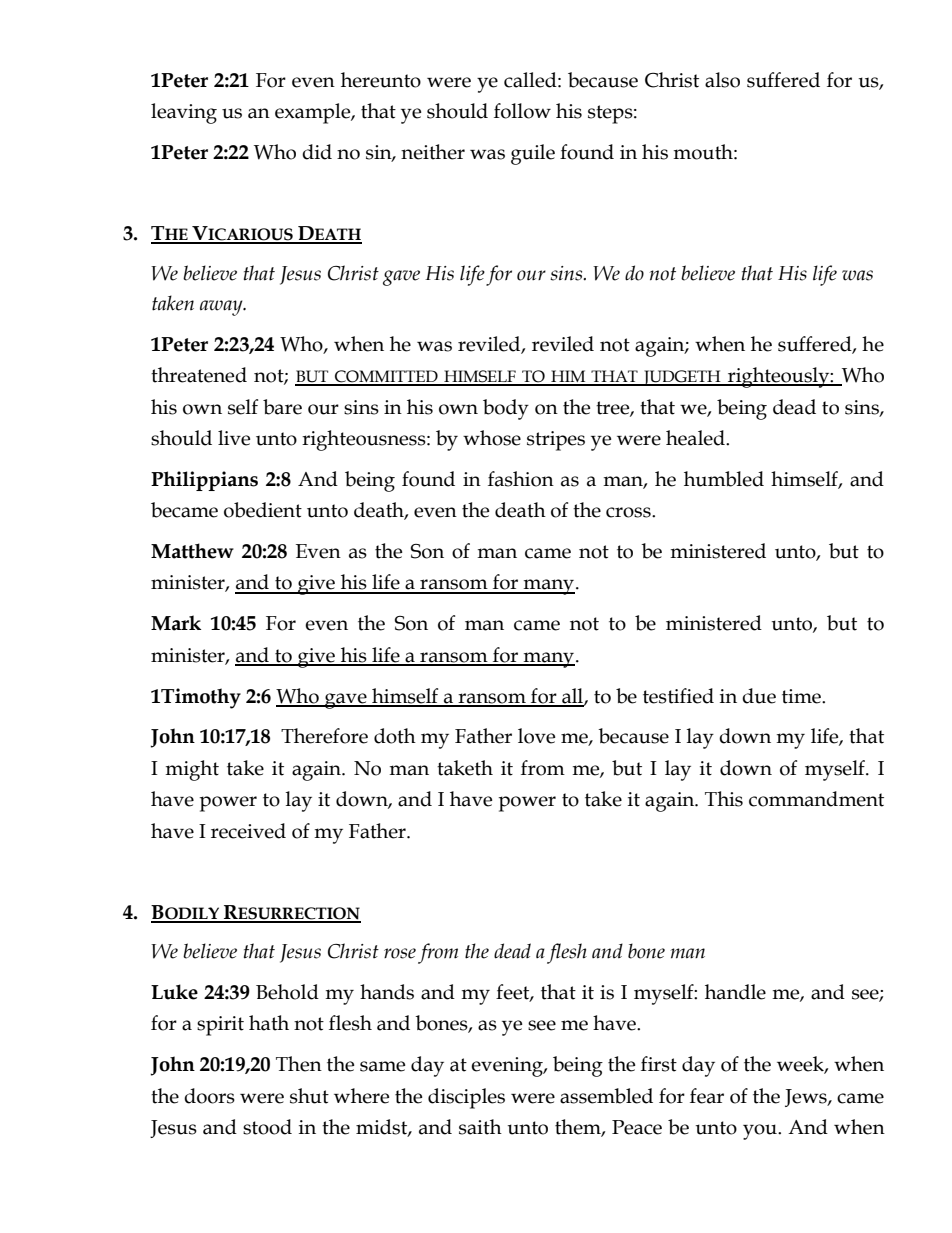  What do you see at coordinates (176, 623) in the document?
I see `Mark` at bounding box center [176, 623].
